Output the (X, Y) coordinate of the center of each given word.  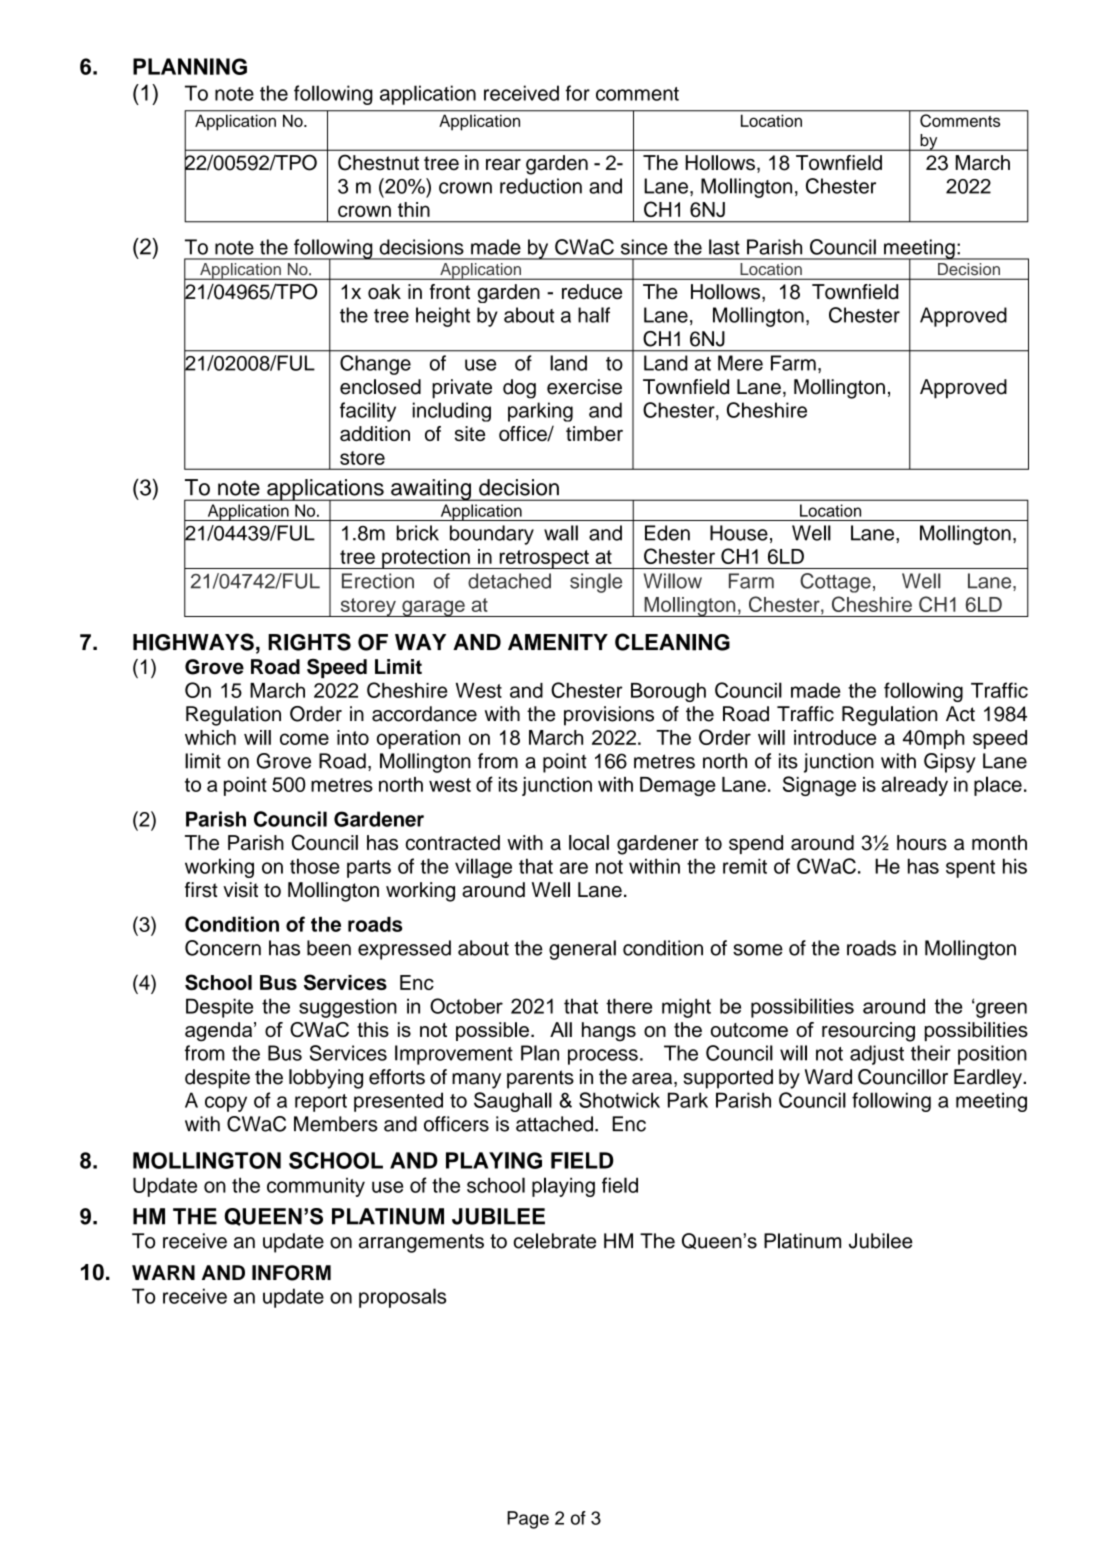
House (739, 533)
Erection (378, 581)
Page (528, 1520)
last (724, 247)
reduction (541, 186)
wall (561, 533)
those (315, 866)
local (589, 842)
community (316, 1187)
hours (922, 842)
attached (554, 1124)
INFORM (291, 1273)
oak (384, 292)
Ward (828, 1077)
